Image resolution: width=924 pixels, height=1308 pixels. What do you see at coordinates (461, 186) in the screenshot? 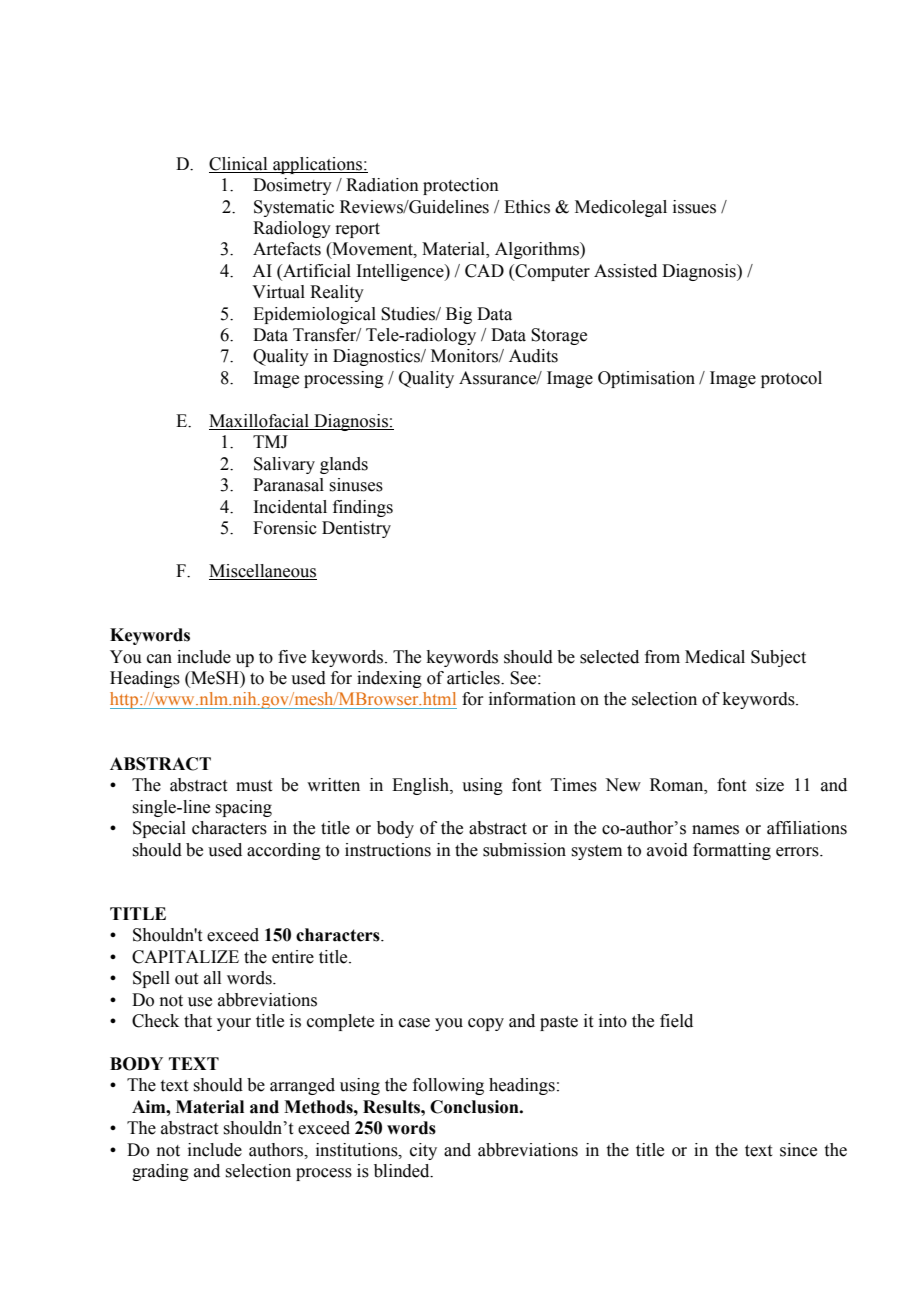
I see `protection` at bounding box center [461, 186].
